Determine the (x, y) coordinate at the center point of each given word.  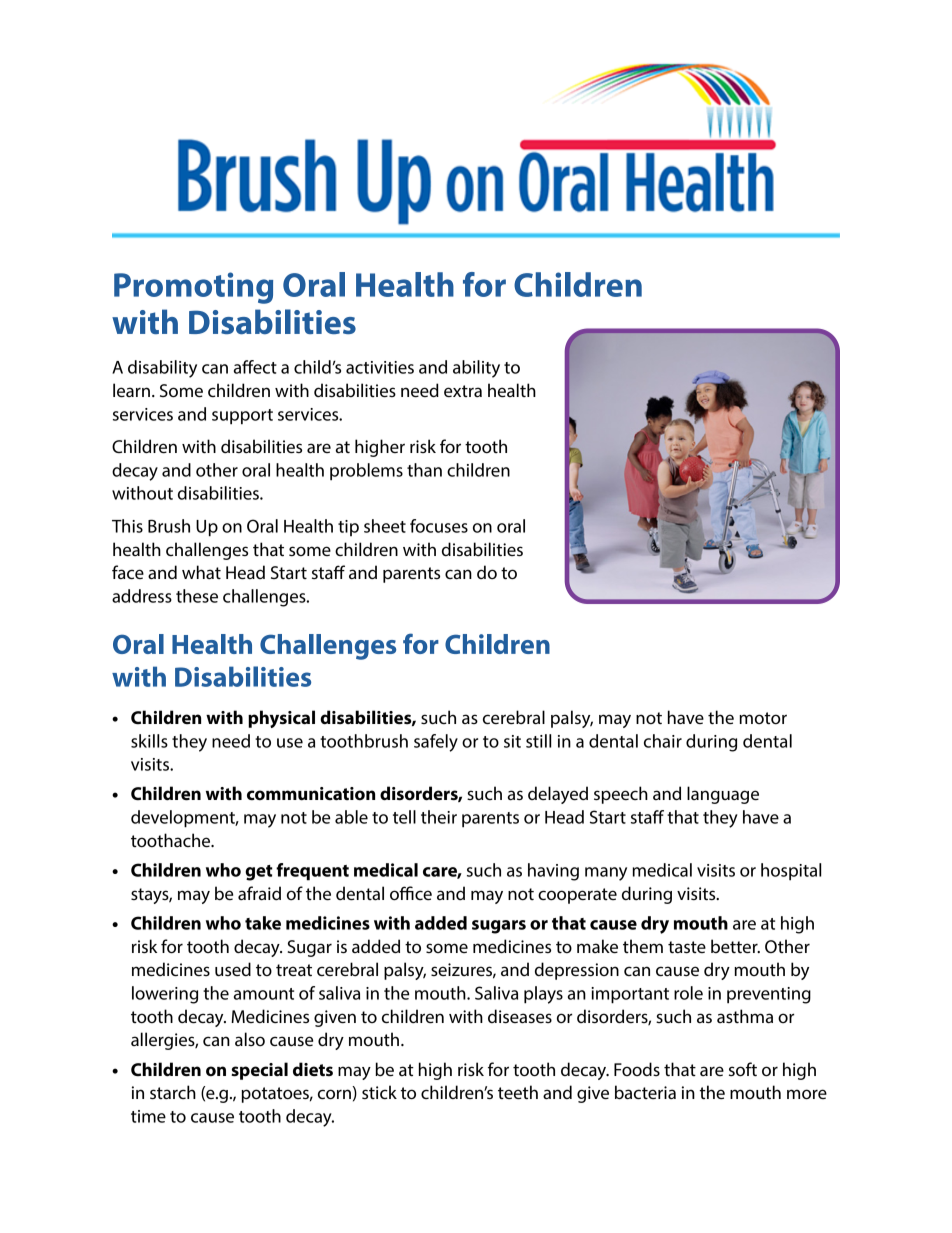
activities (380, 367)
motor (763, 718)
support (242, 417)
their (439, 817)
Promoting (193, 288)
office (411, 893)
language (723, 795)
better (735, 946)
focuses (439, 526)
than (424, 470)
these (197, 596)
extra (463, 391)
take (263, 923)
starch (173, 1092)
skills (149, 741)
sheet (385, 526)
